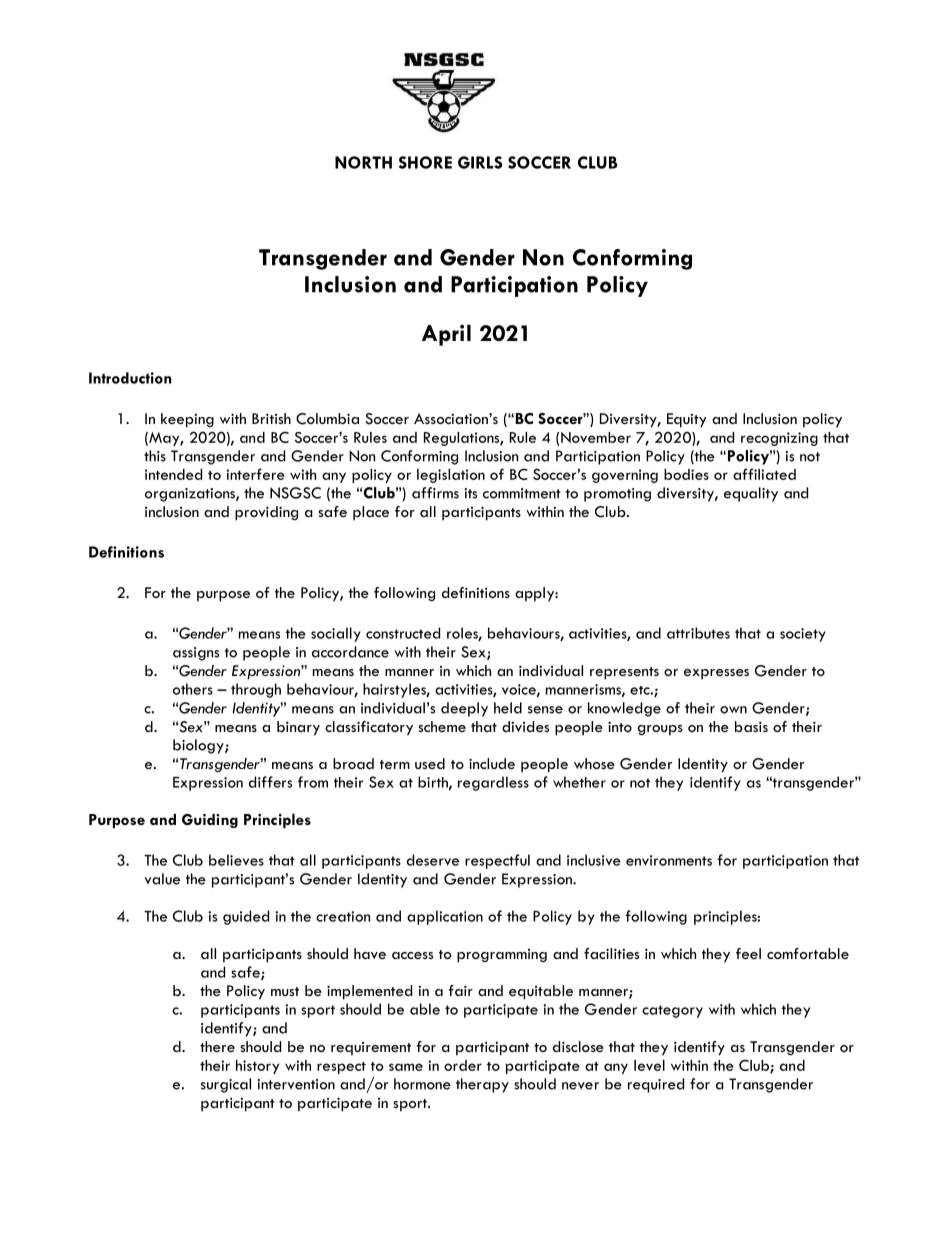 The image size is (952, 1233). Describe the element at coordinates (698, 633) in the screenshot. I see `attributes` at that location.
